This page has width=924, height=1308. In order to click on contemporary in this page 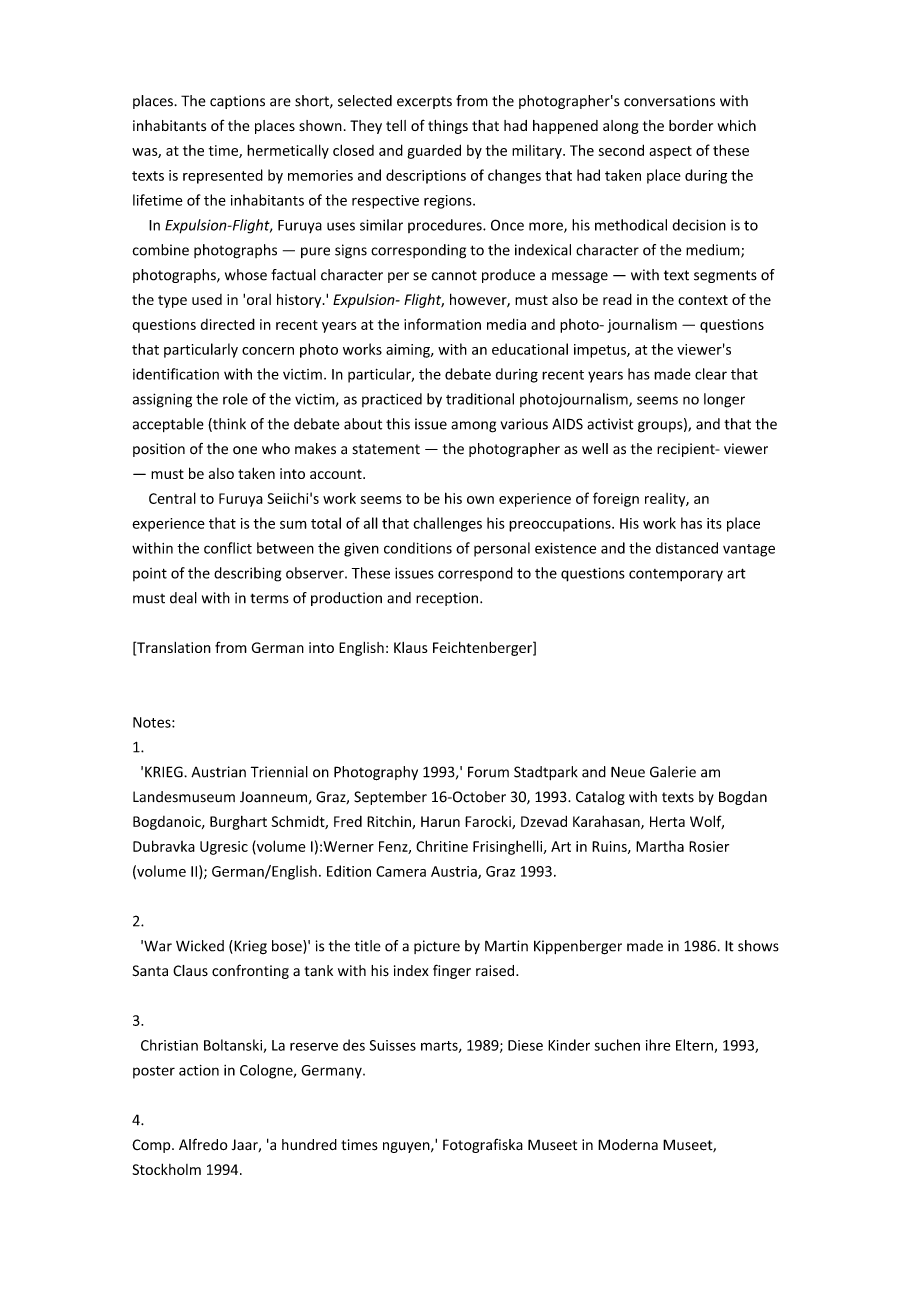, I will do `click(676, 575)`.
